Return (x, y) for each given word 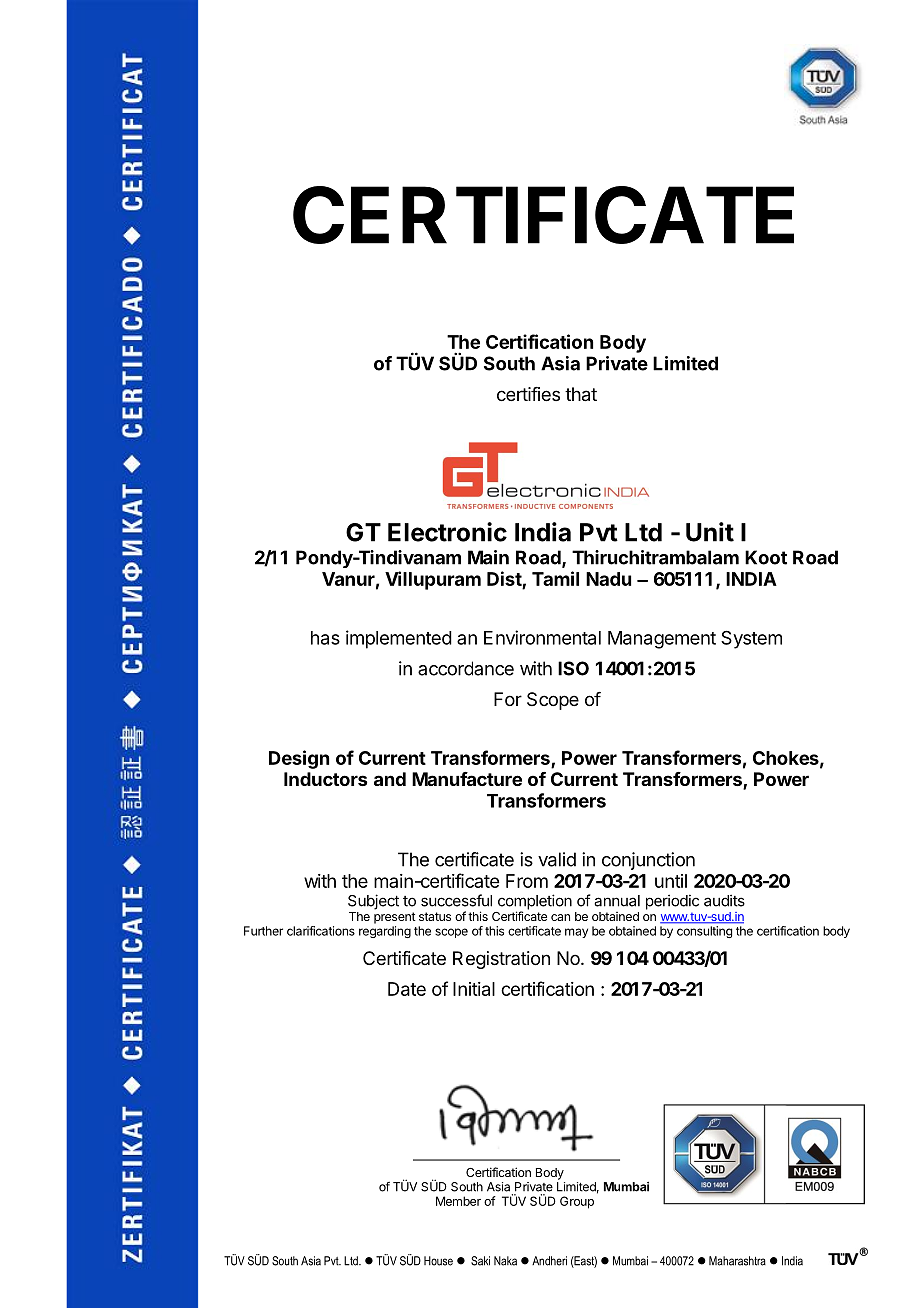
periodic (672, 902)
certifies (528, 394)
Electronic (447, 532)
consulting (704, 932)
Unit (710, 532)
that (581, 394)
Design (299, 759)
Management (662, 640)
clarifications (321, 931)
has (325, 638)
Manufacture (467, 779)
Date (407, 989)
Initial (474, 989)
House (438, 1261)
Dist (504, 578)
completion (535, 903)
